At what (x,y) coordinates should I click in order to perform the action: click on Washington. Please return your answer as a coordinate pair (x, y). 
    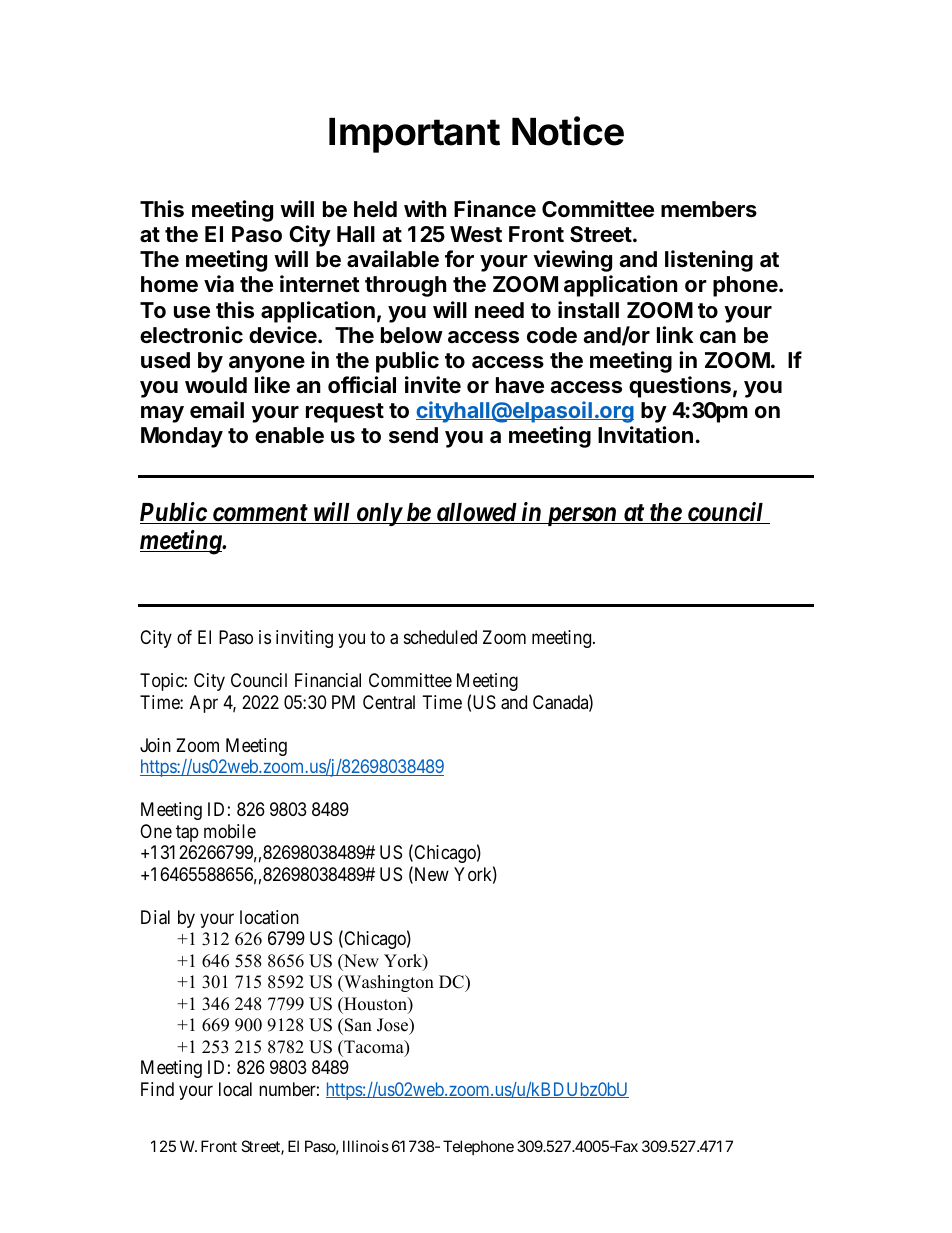
    Looking at the image, I should click on (388, 983).
